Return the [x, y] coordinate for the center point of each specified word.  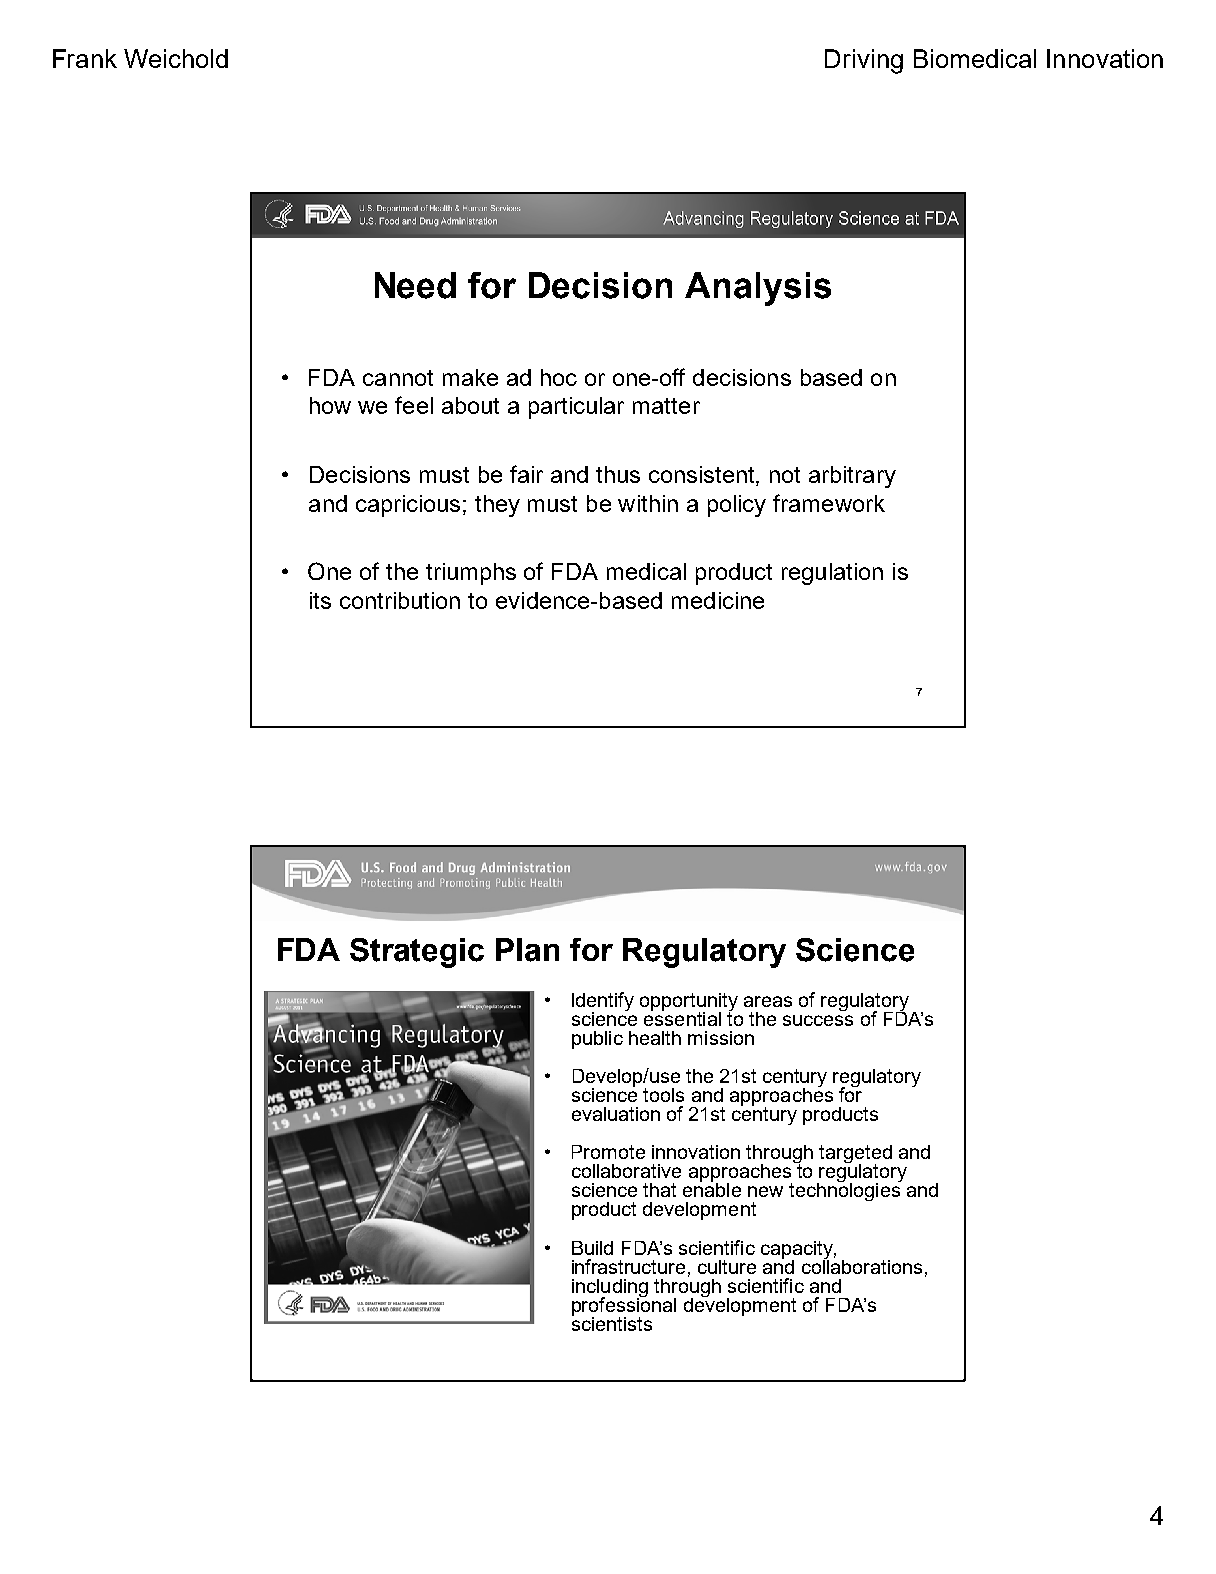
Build [592, 1248]
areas [768, 1001]
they [497, 506]
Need [415, 285]
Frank [85, 58]
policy [737, 506]
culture [727, 1267]
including [610, 1289]
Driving [864, 61]
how [330, 405]
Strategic [417, 953]
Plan [527, 950]
